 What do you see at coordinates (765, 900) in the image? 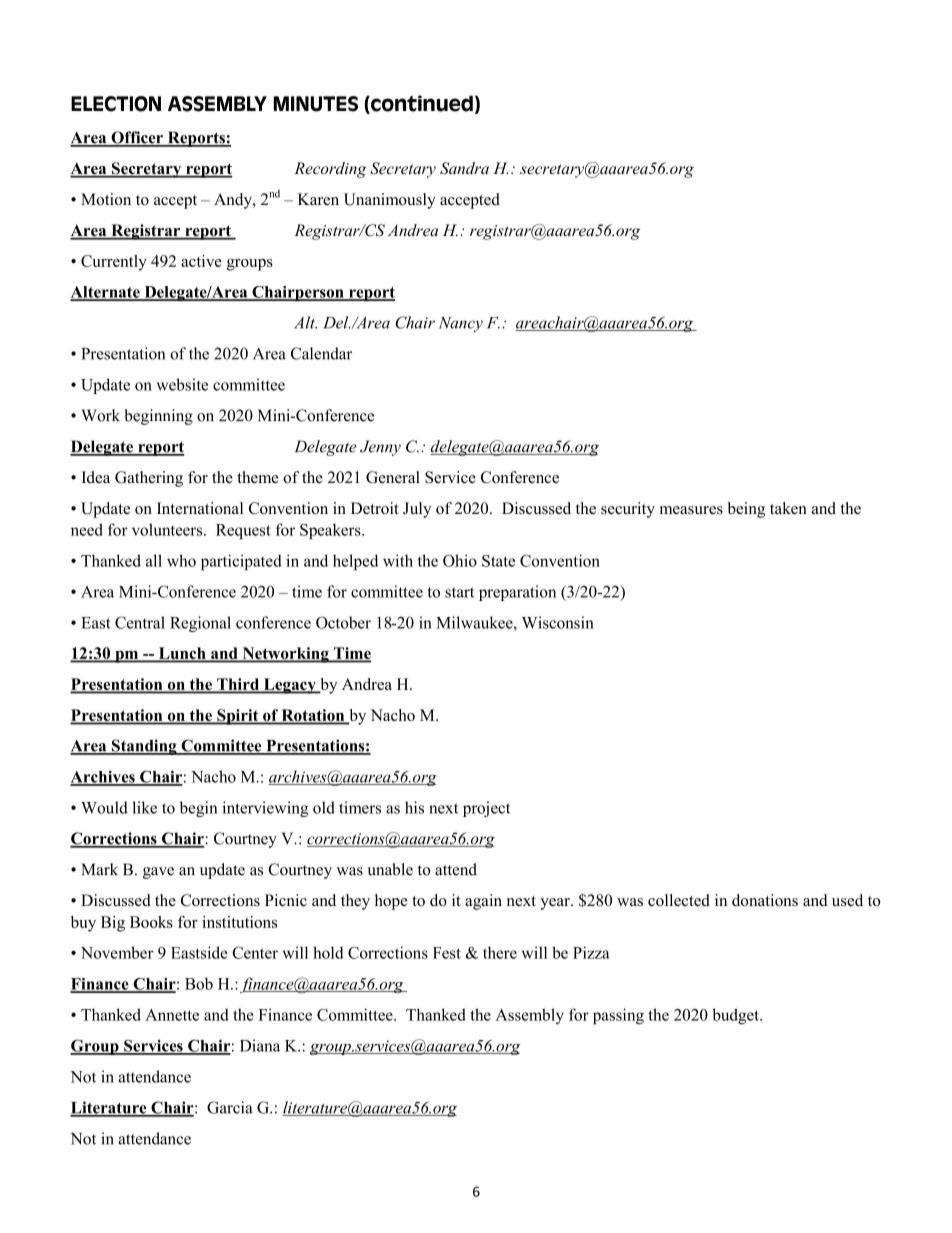
I see `donations` at bounding box center [765, 900].
